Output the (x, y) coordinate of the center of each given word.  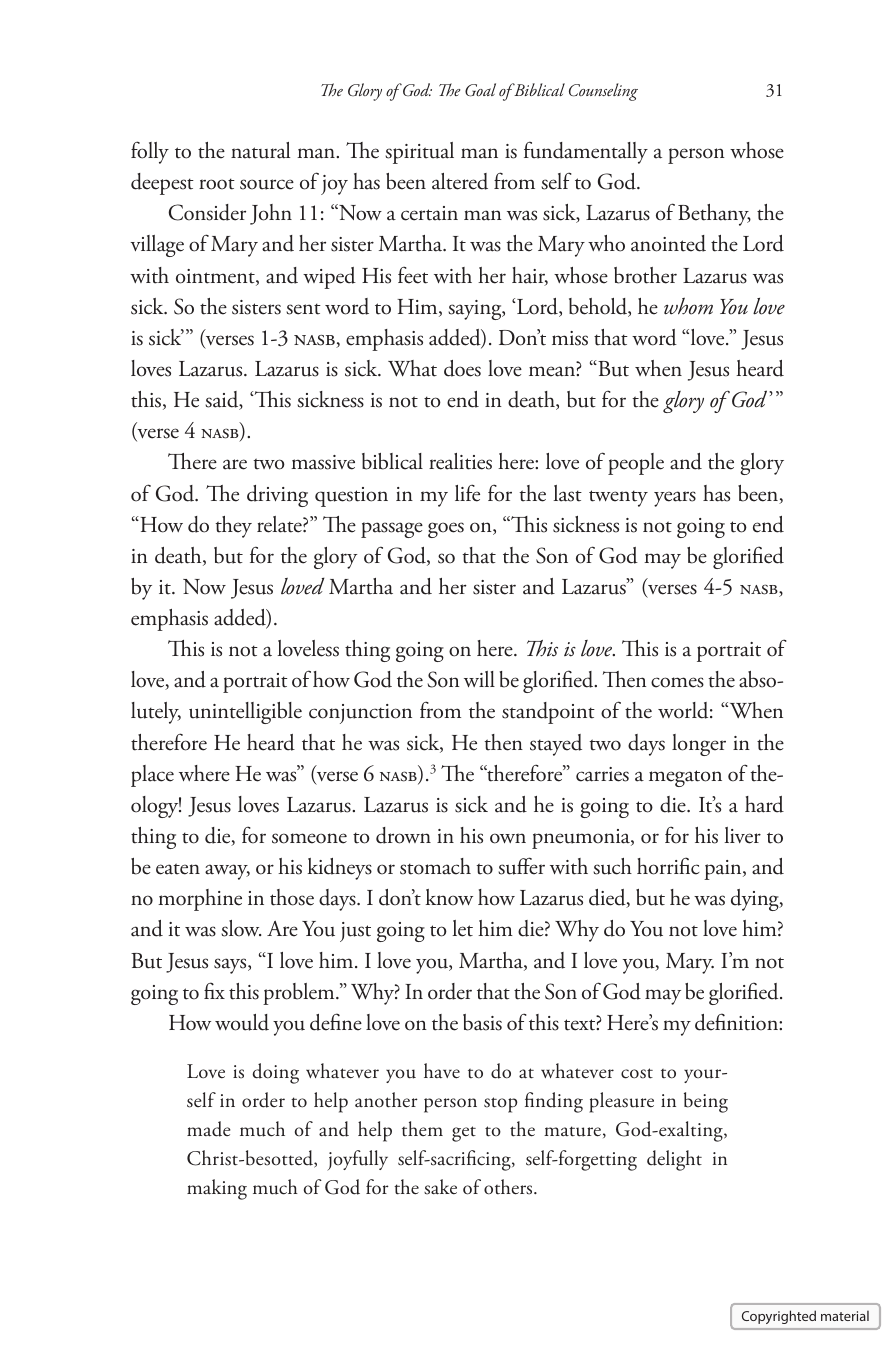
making (217, 1189)
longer (699, 745)
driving (277, 496)
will (479, 679)
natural (260, 150)
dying (756, 900)
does (462, 368)
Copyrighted (779, 1317)
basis (482, 1022)
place (152, 776)
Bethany (714, 215)
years (675, 499)
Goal (480, 90)
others (509, 1187)
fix (214, 990)
